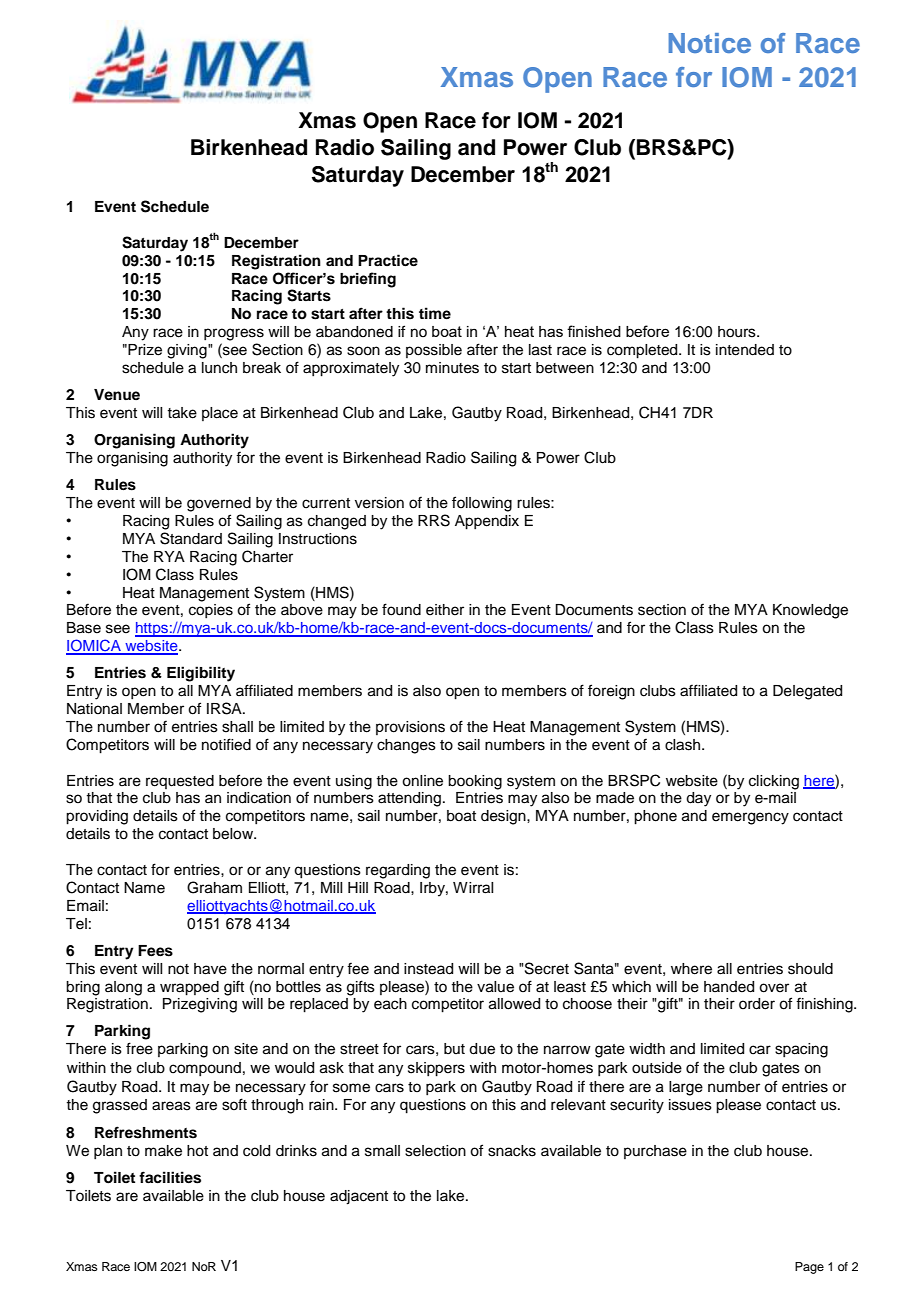 This document has height=1308, width=924. I want to click on below, so click(234, 834).
